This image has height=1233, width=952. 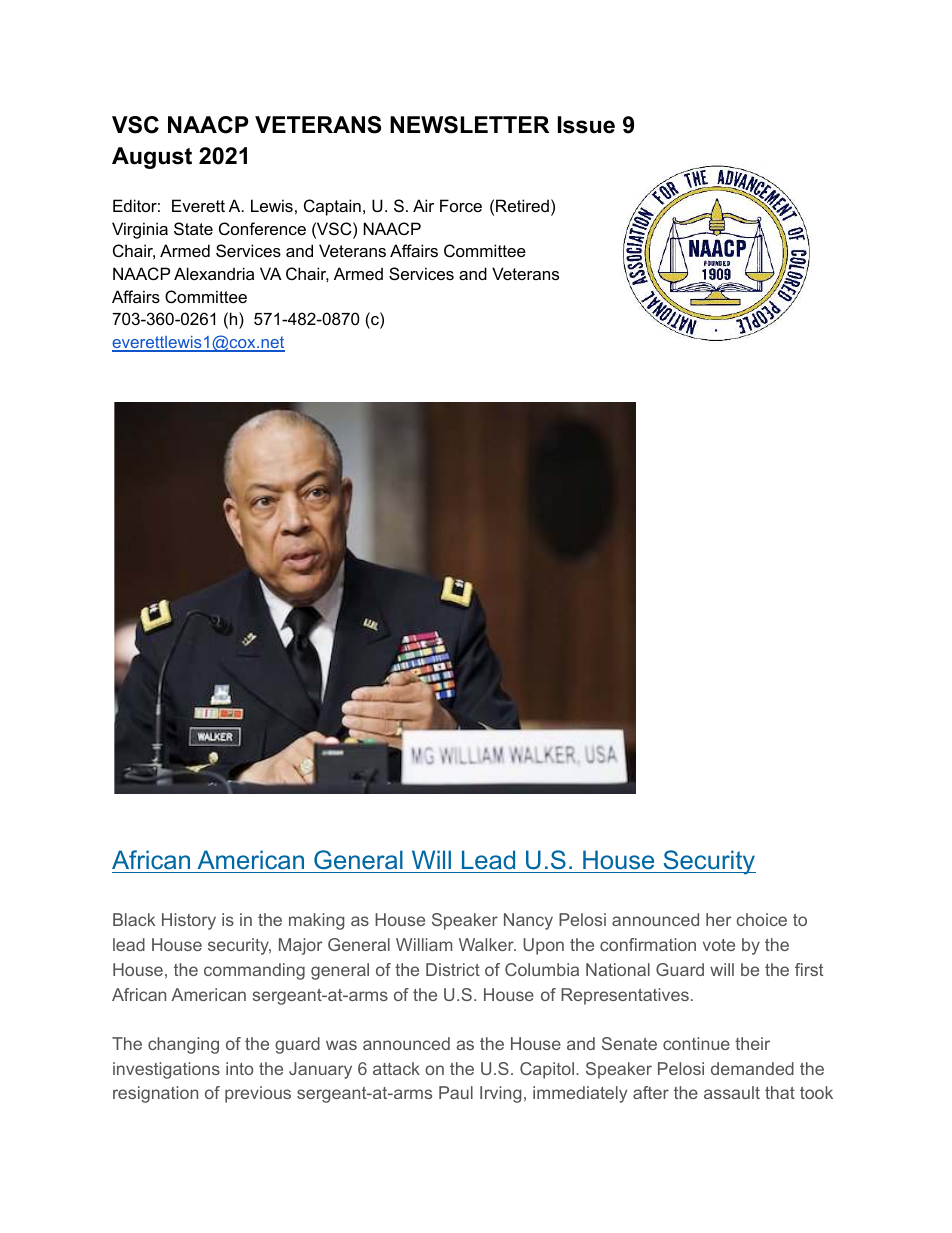 I want to click on Nancy, so click(x=528, y=921).
